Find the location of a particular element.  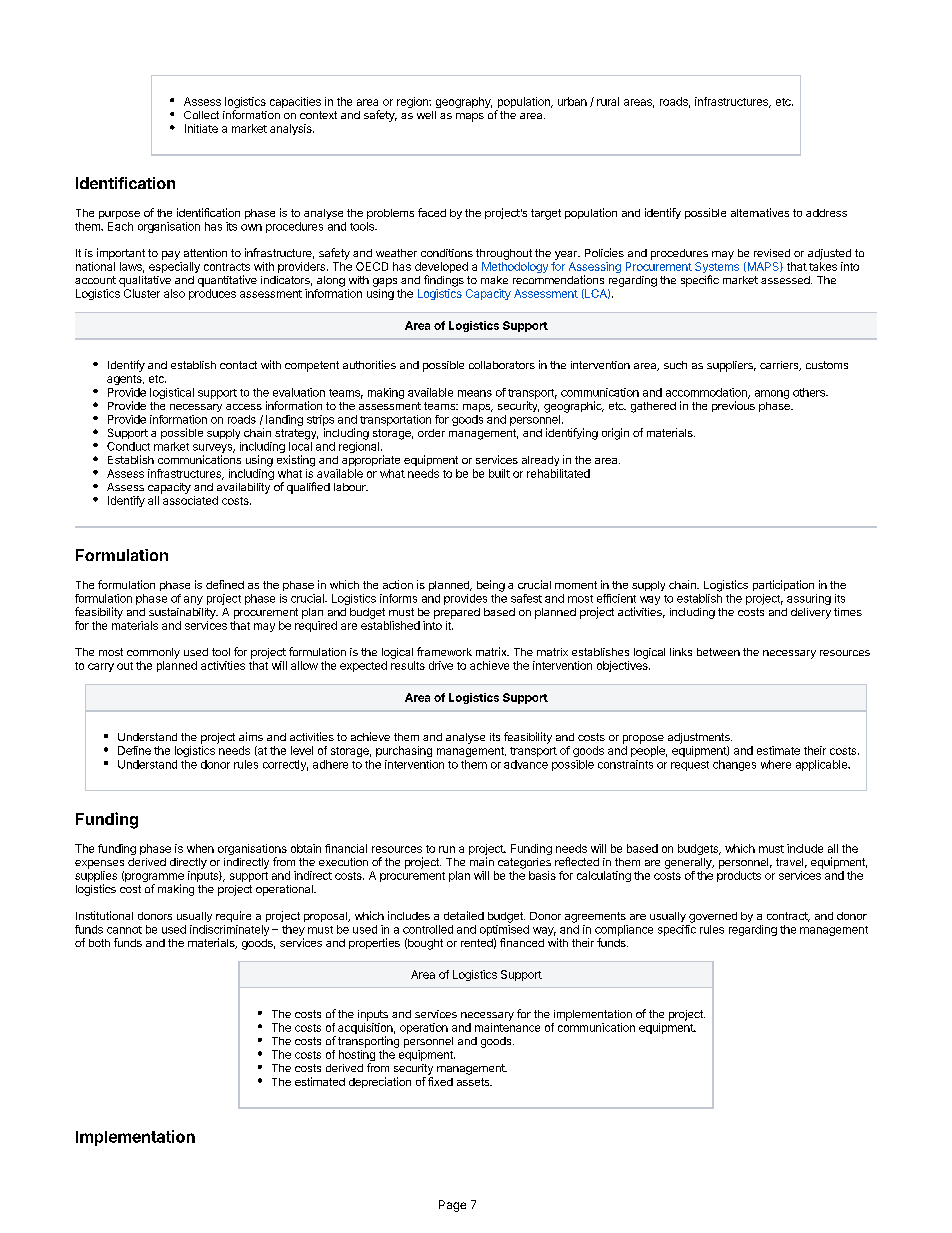

geography is located at coordinates (464, 102).
